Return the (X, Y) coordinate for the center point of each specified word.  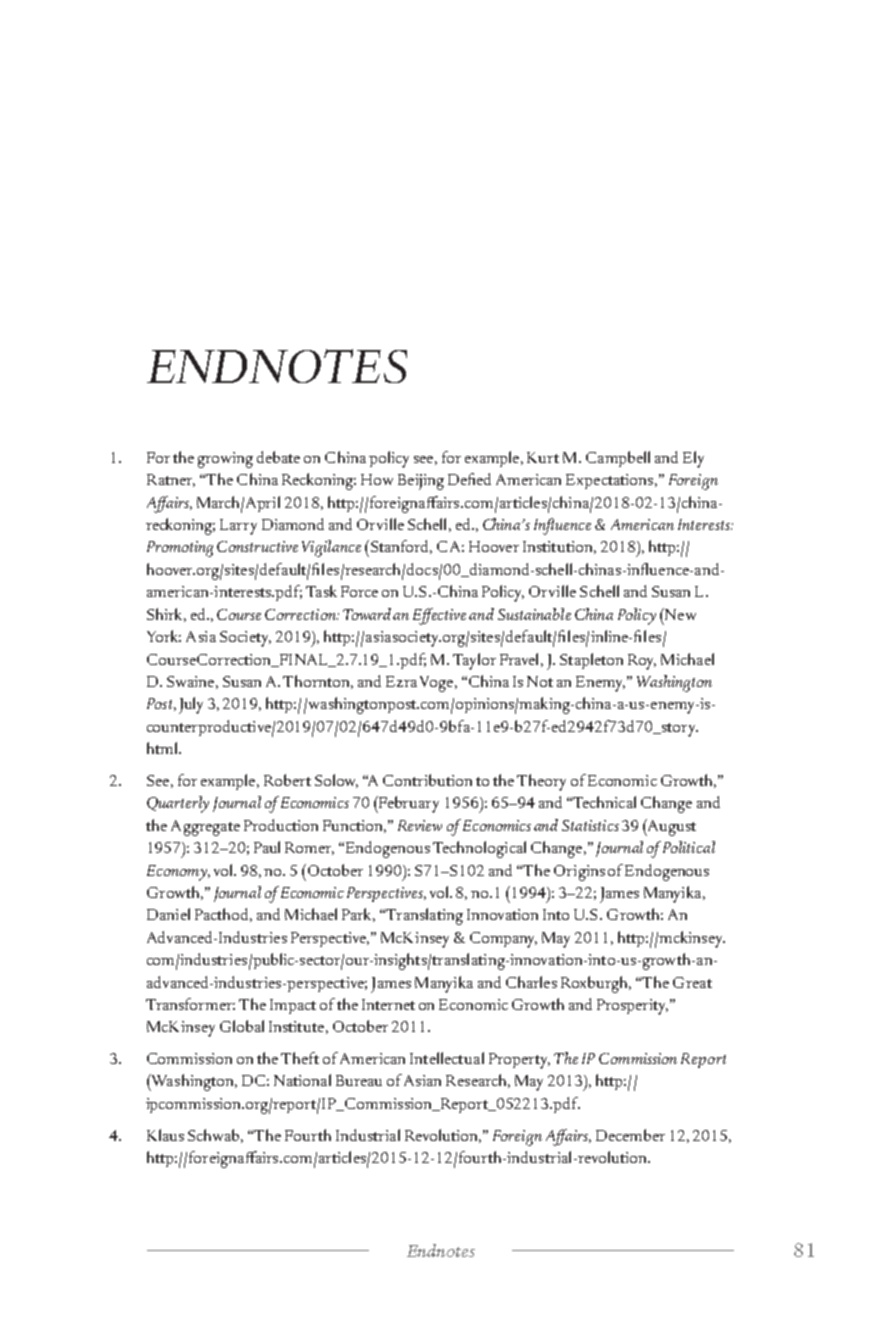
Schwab (215, 1136)
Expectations (611, 481)
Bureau (359, 1080)
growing (225, 460)
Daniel (168, 914)
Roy (642, 662)
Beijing (421, 482)
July (191, 705)
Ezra (401, 681)
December (630, 1135)
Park (358, 915)
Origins (579, 873)
